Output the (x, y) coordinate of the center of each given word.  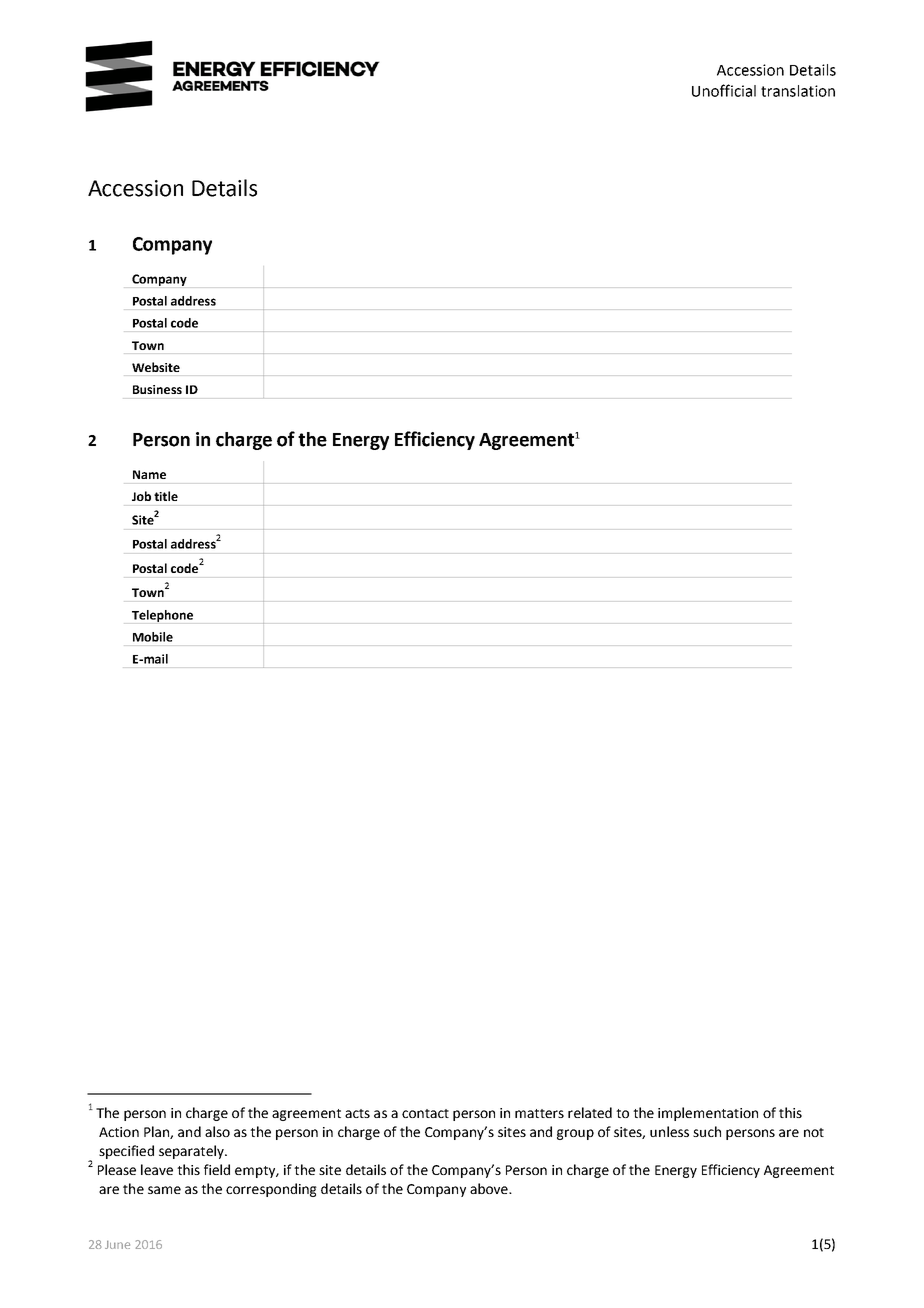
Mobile (153, 637)
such (707, 1131)
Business (157, 389)
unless (669, 1131)
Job (141, 496)
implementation (708, 1114)
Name (149, 474)
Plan (157, 1132)
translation (798, 91)
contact (425, 1113)
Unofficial (724, 90)
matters (539, 1113)
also (217, 1131)
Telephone (162, 616)
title (166, 496)
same (164, 1190)
